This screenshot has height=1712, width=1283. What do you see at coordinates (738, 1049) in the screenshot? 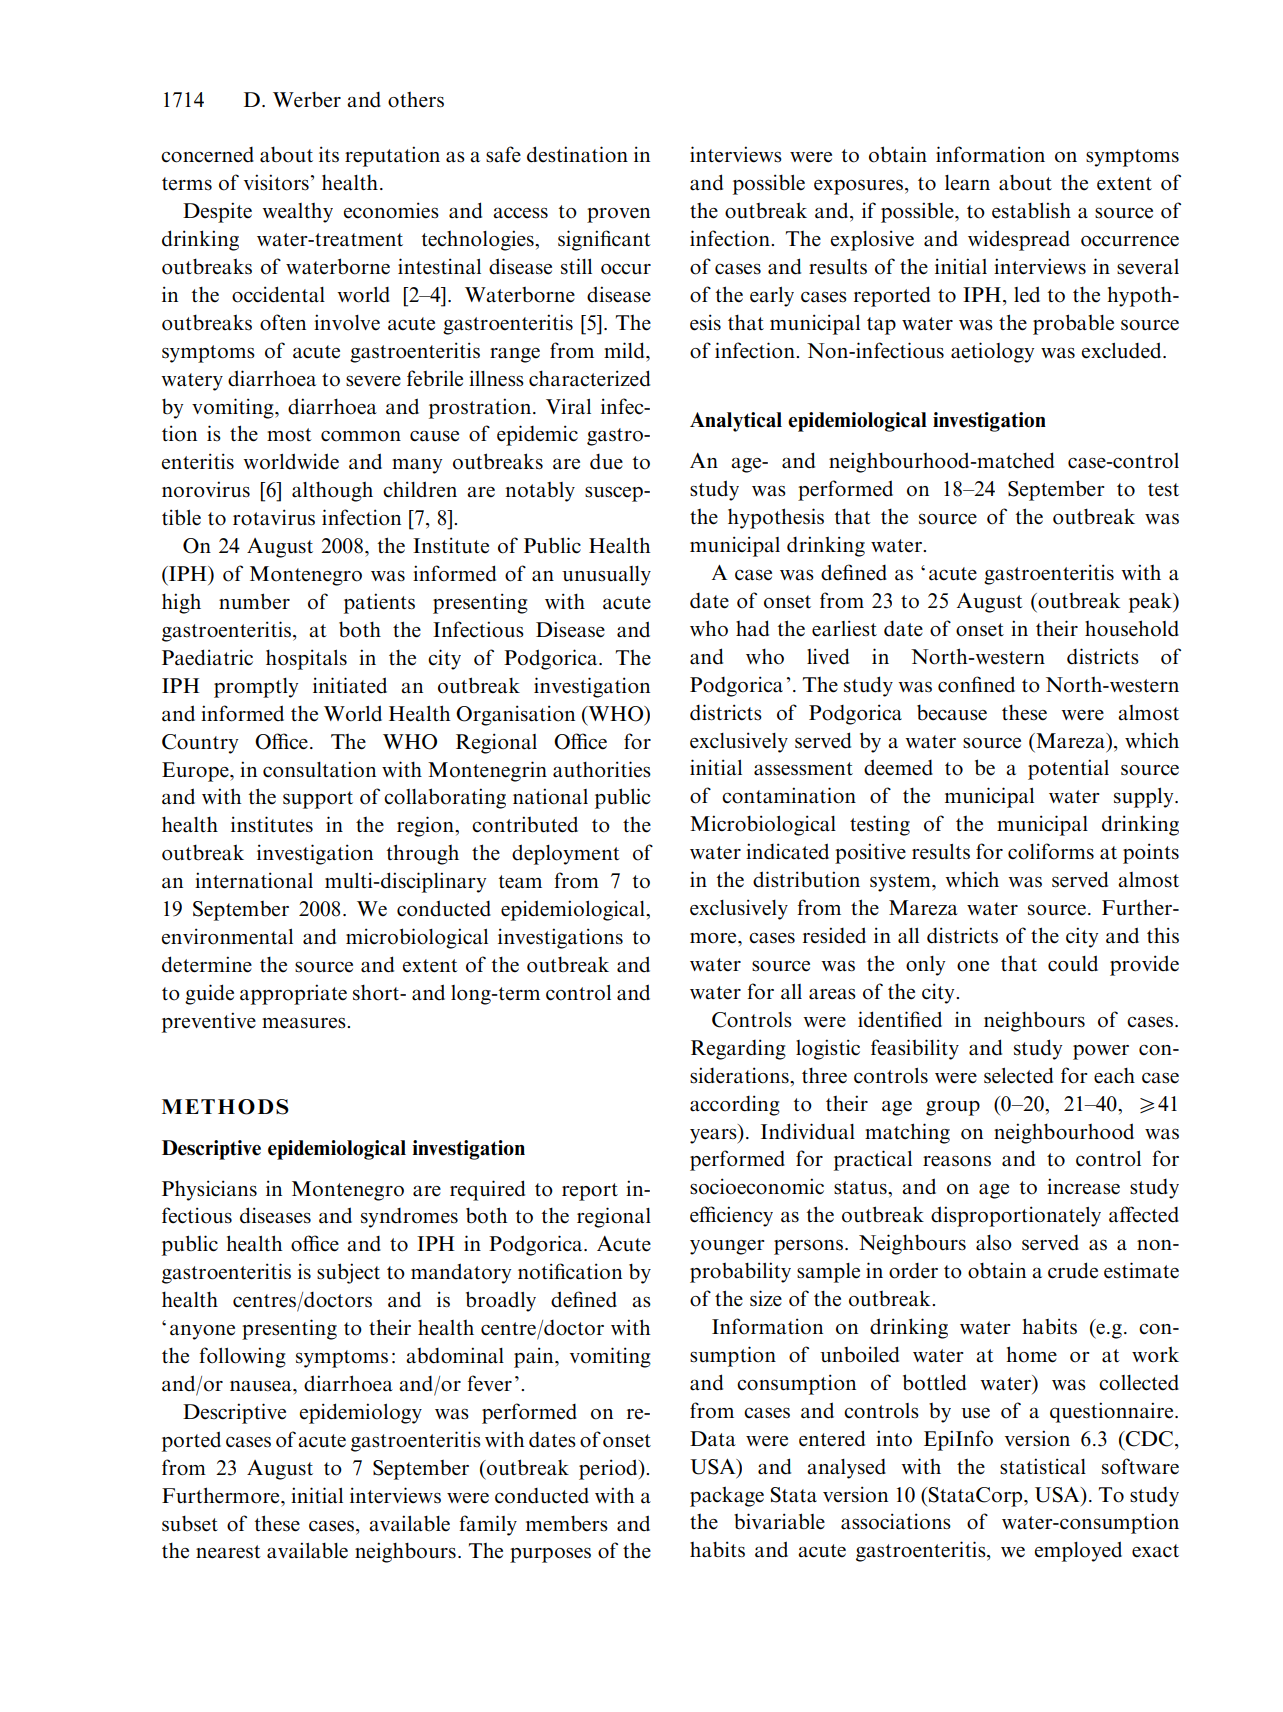
I see `Regarding` at bounding box center [738, 1049].
